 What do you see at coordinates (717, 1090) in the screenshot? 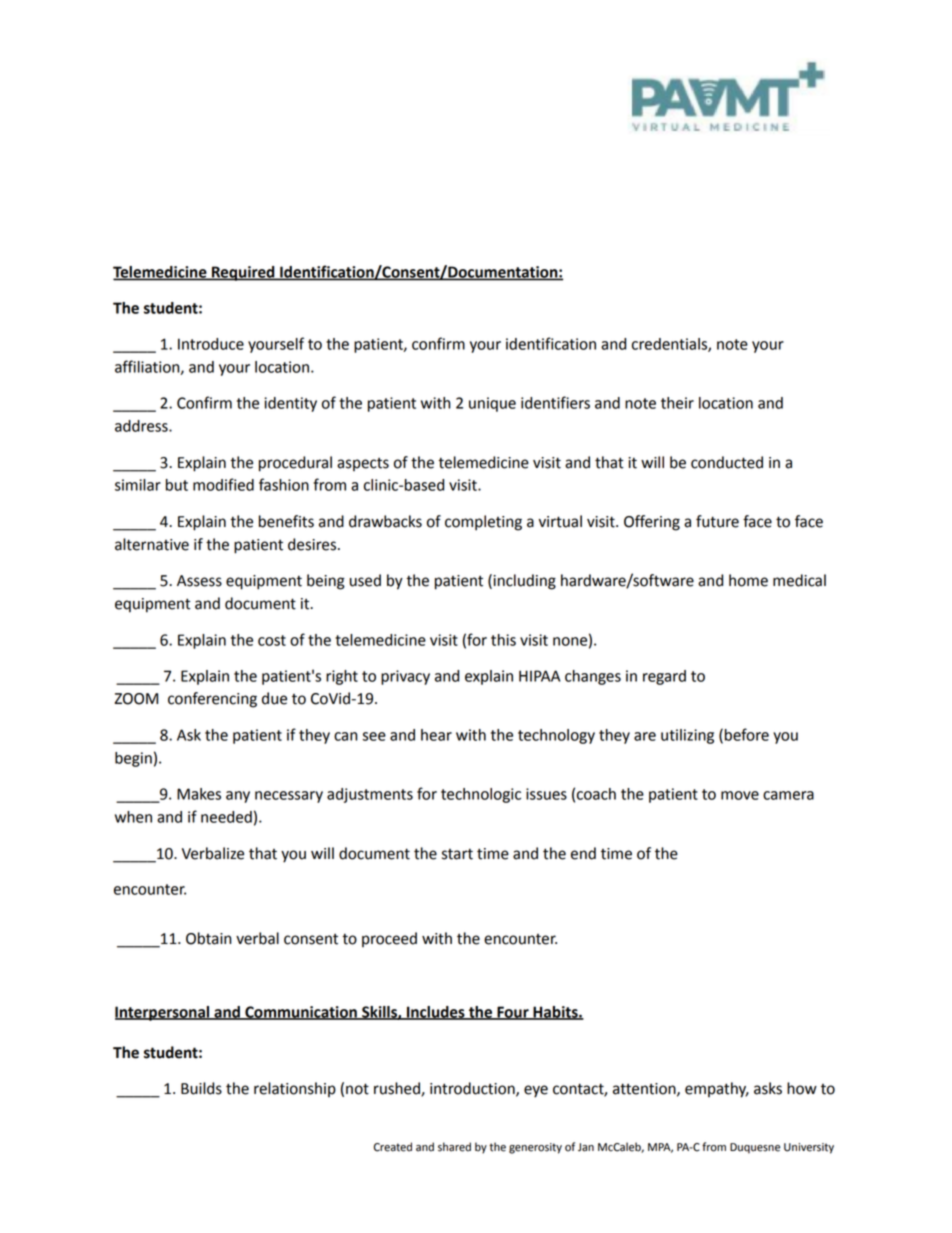
I see `empathy` at bounding box center [717, 1090].
